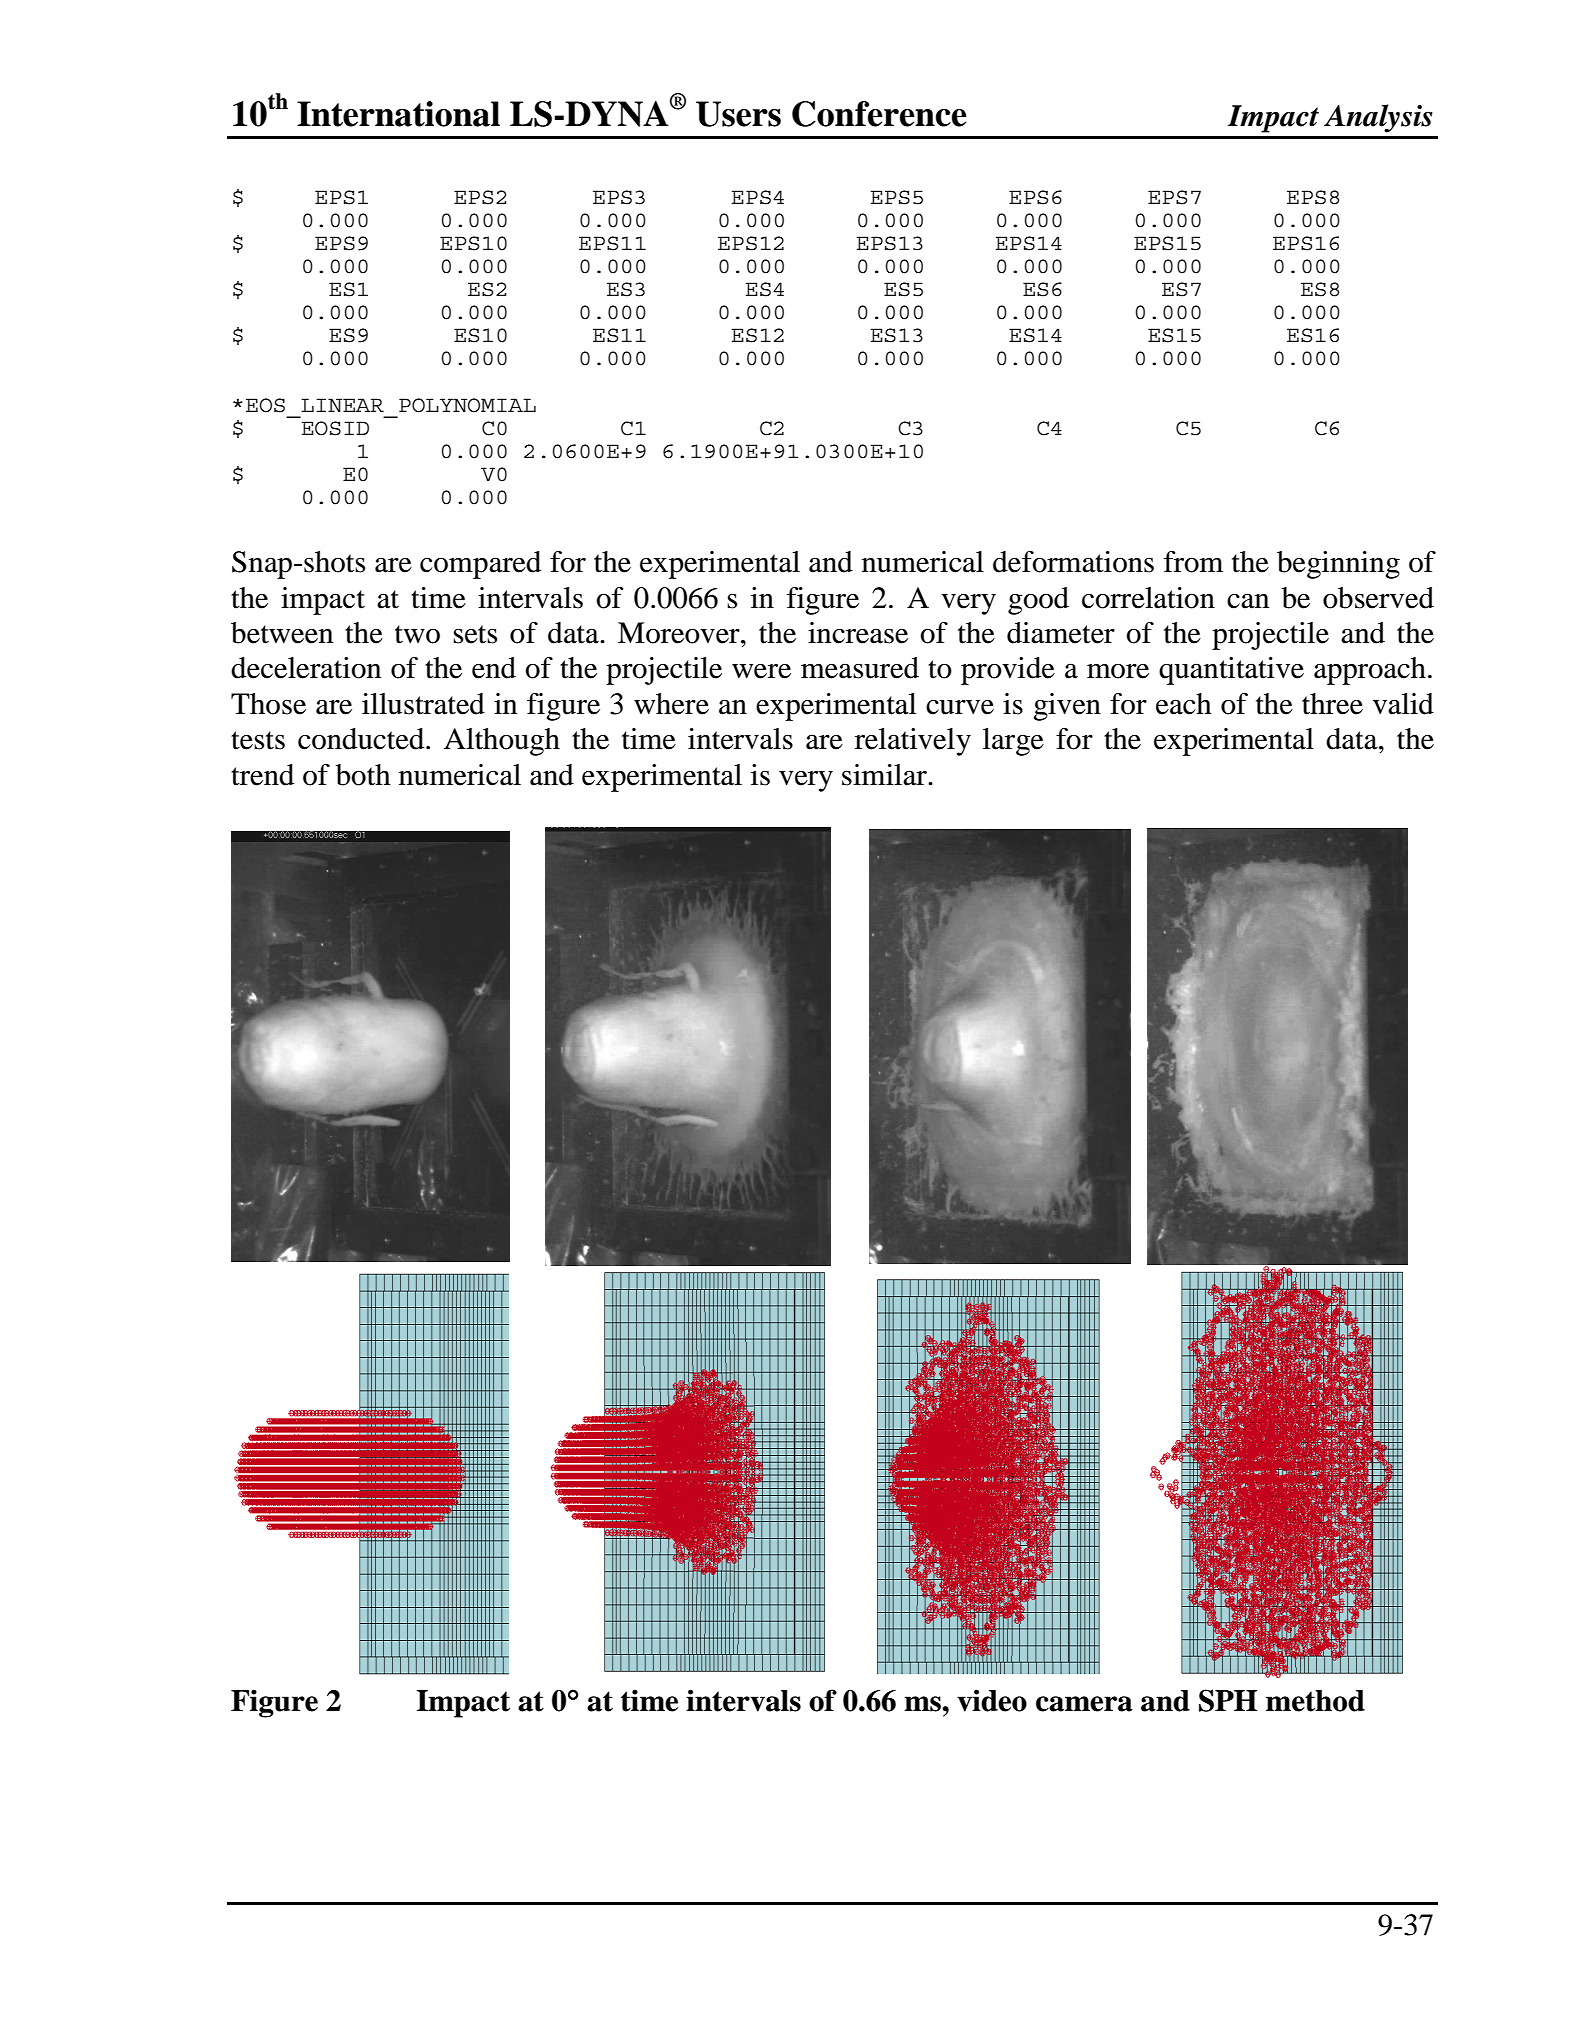  I want to click on Conference, so click(879, 114).
